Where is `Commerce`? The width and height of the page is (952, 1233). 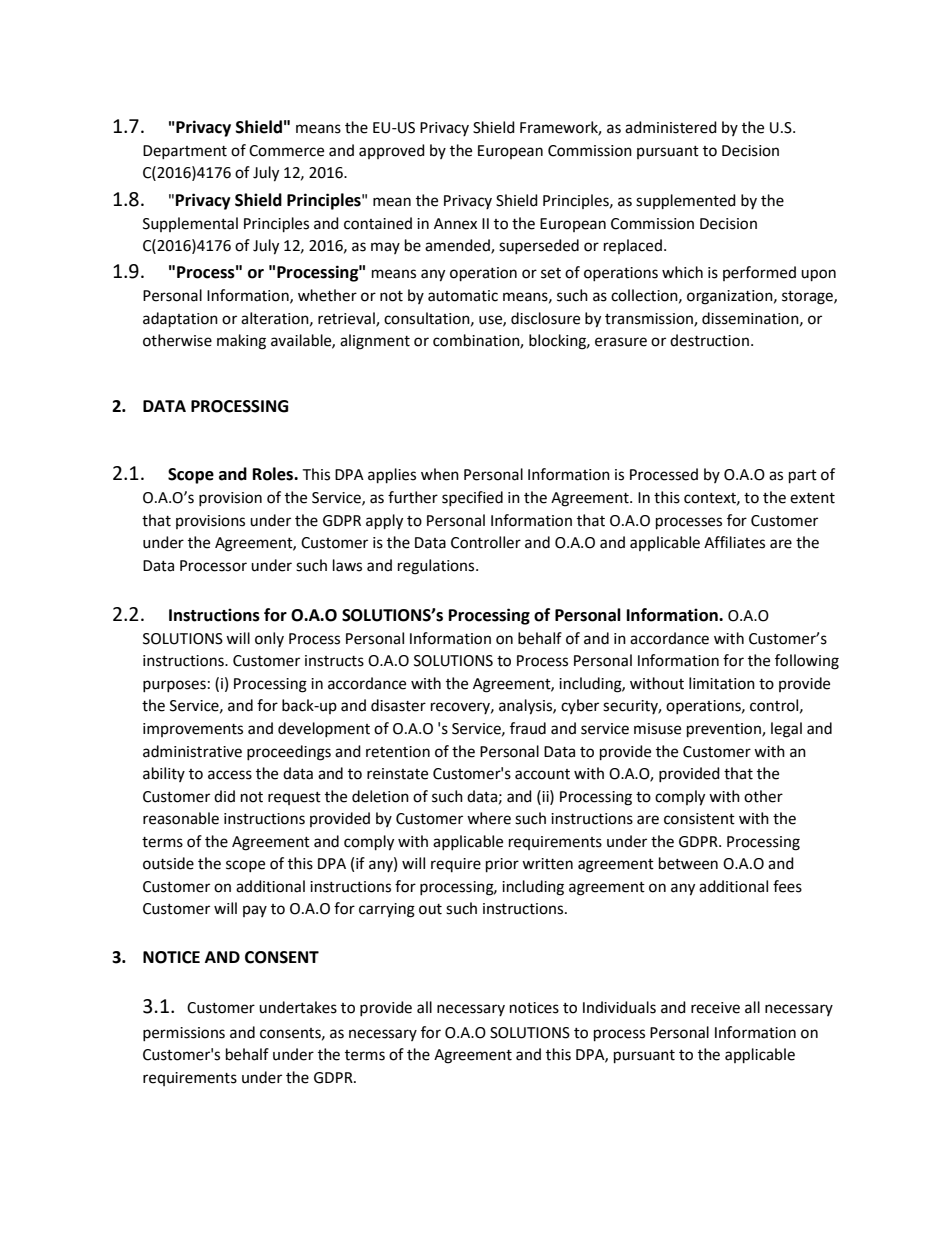
Commerce is located at coordinates (286, 151).
